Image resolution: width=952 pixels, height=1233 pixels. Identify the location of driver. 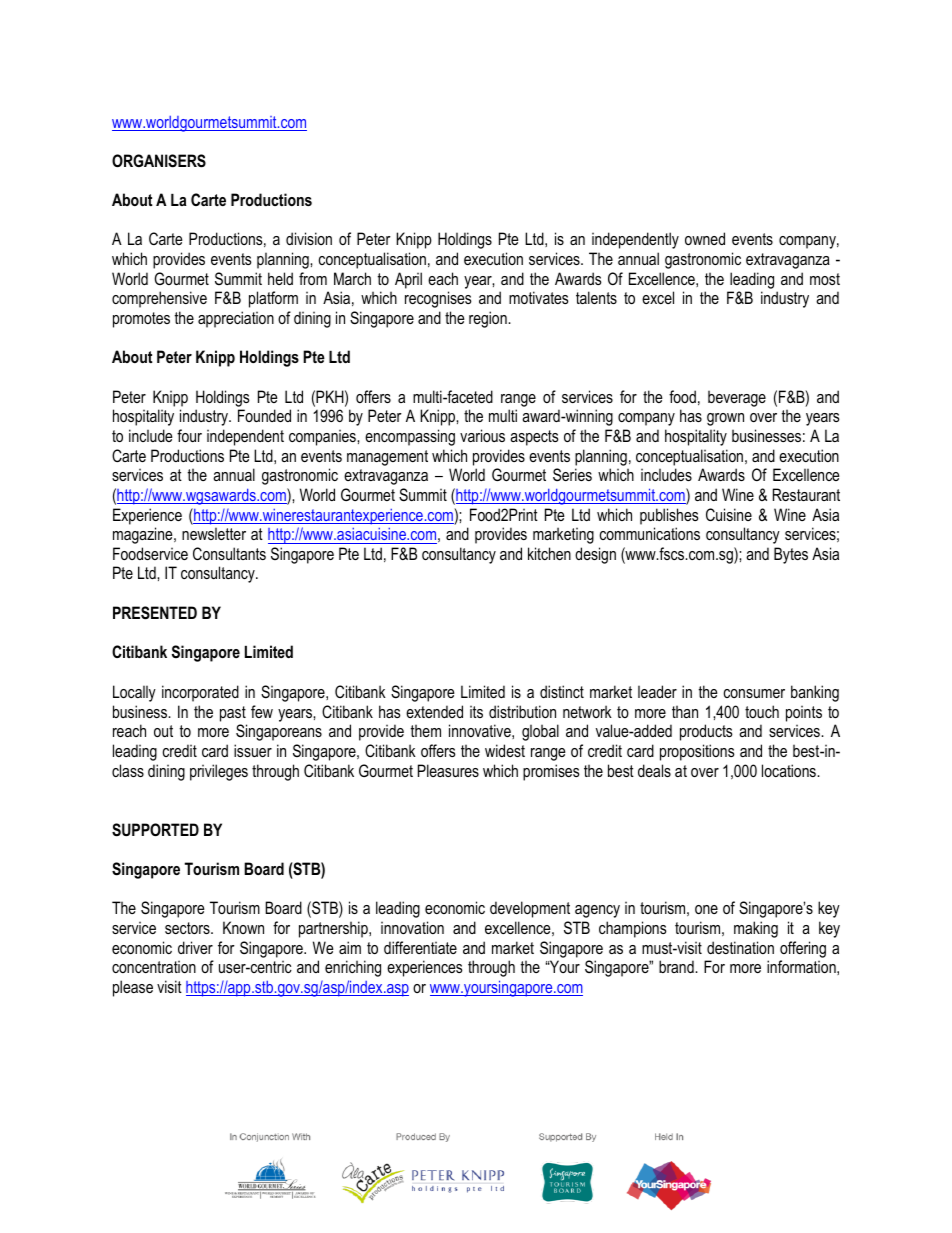
(195, 947).
